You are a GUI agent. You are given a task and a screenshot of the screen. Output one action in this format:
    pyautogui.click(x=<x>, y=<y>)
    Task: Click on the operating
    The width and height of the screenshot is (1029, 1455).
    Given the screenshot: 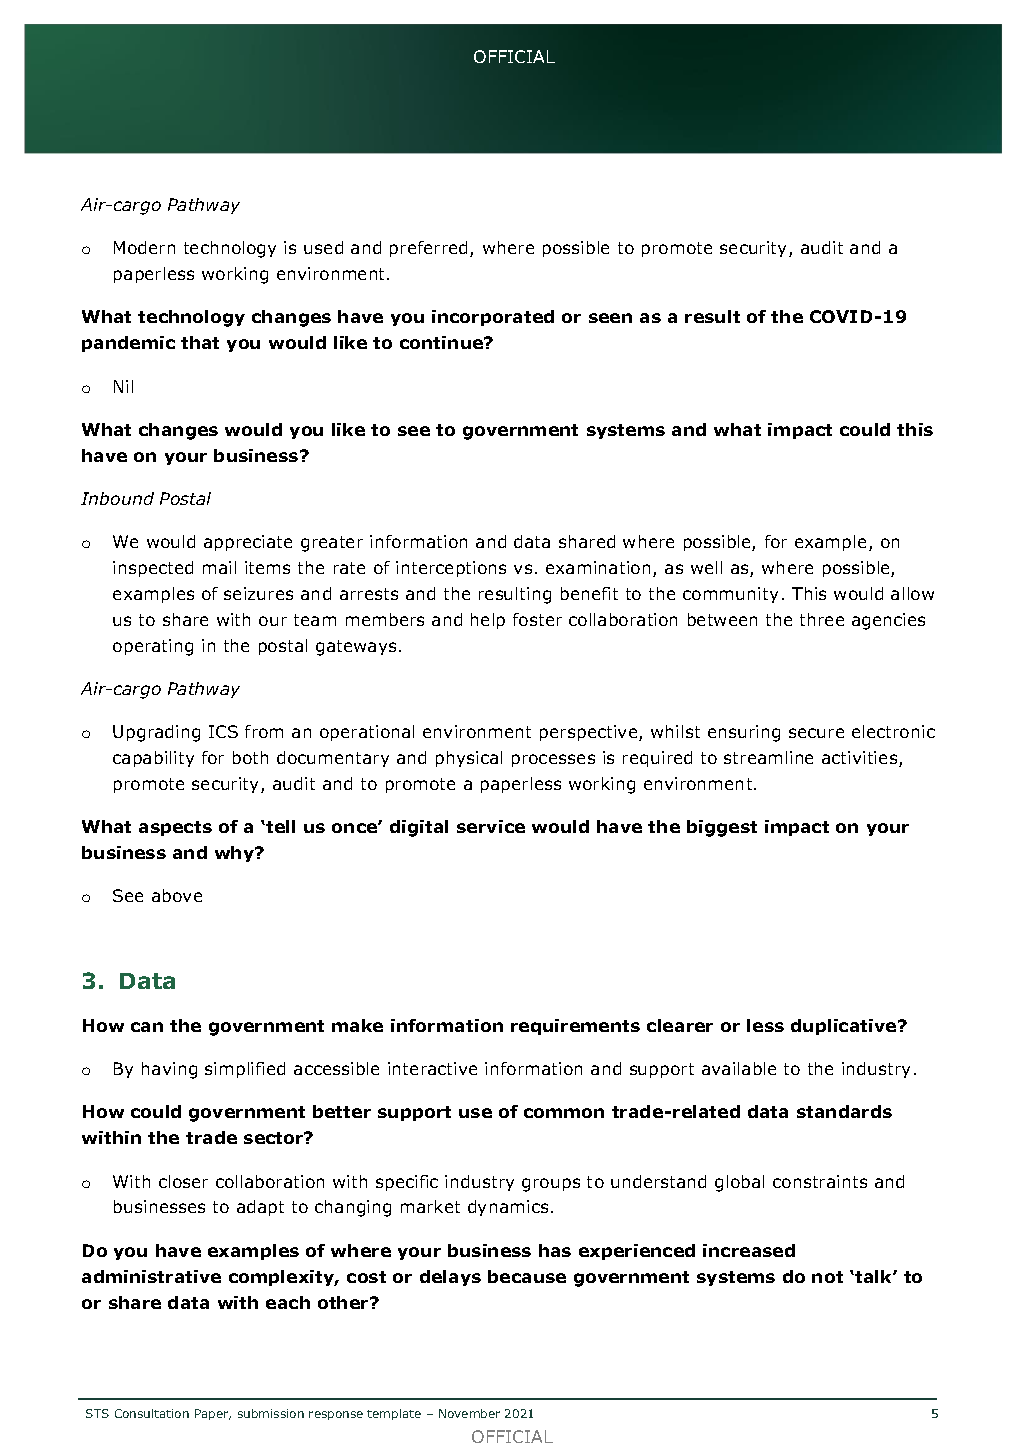 What is the action you would take?
    pyautogui.click(x=153, y=647)
